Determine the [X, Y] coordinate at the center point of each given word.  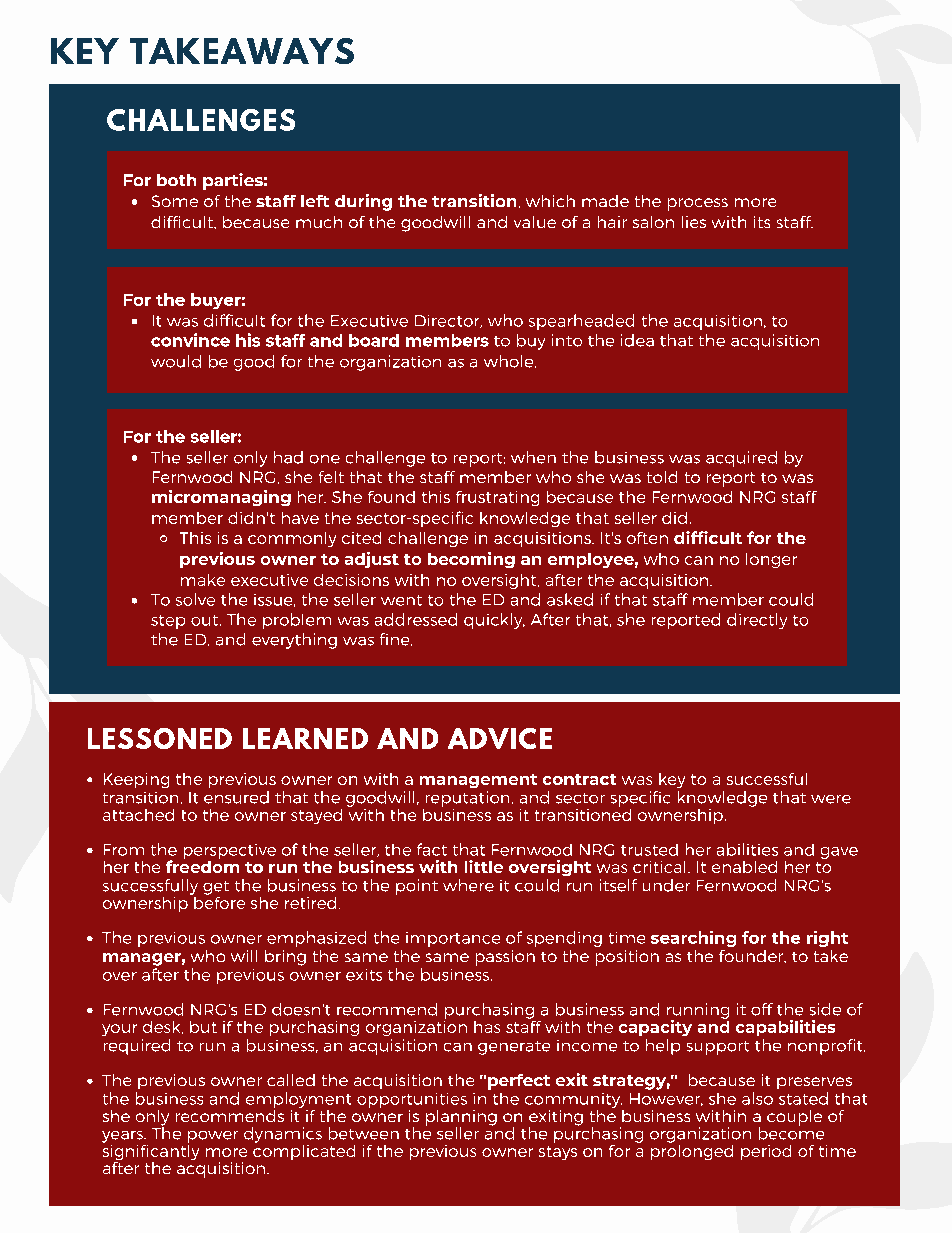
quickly [494, 621]
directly [757, 621]
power [213, 1137]
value [535, 222]
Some [175, 201]
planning [461, 1119]
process [698, 204]
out [206, 620]
